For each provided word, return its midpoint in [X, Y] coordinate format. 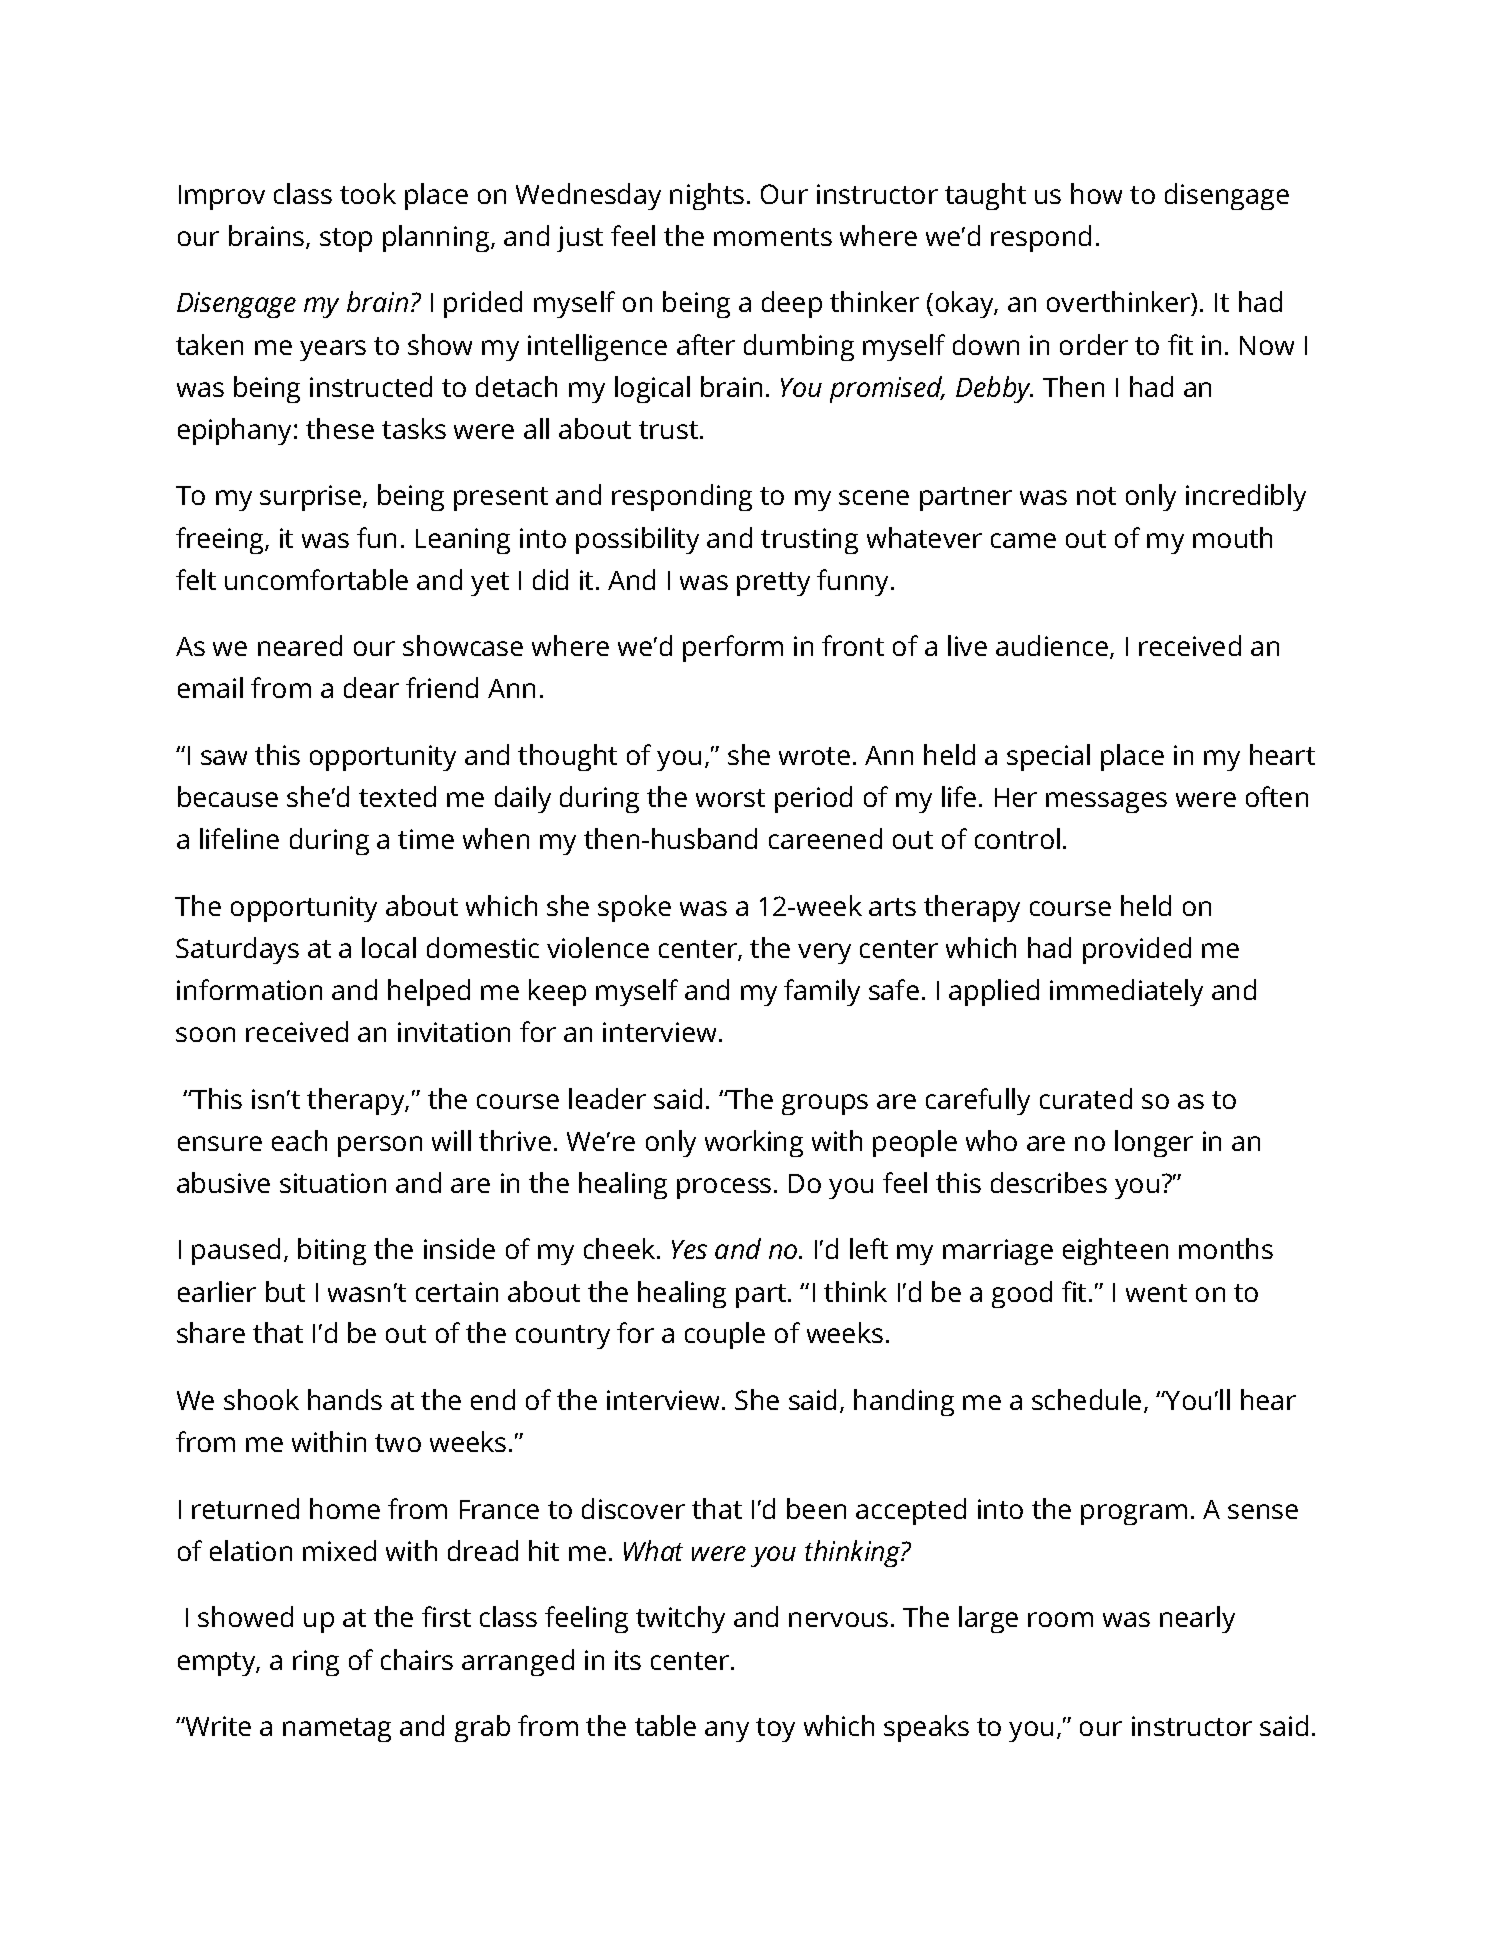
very [824, 953]
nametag [337, 1730]
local [389, 947]
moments [773, 237]
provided [1137, 950]
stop [346, 240]
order [1094, 344]
